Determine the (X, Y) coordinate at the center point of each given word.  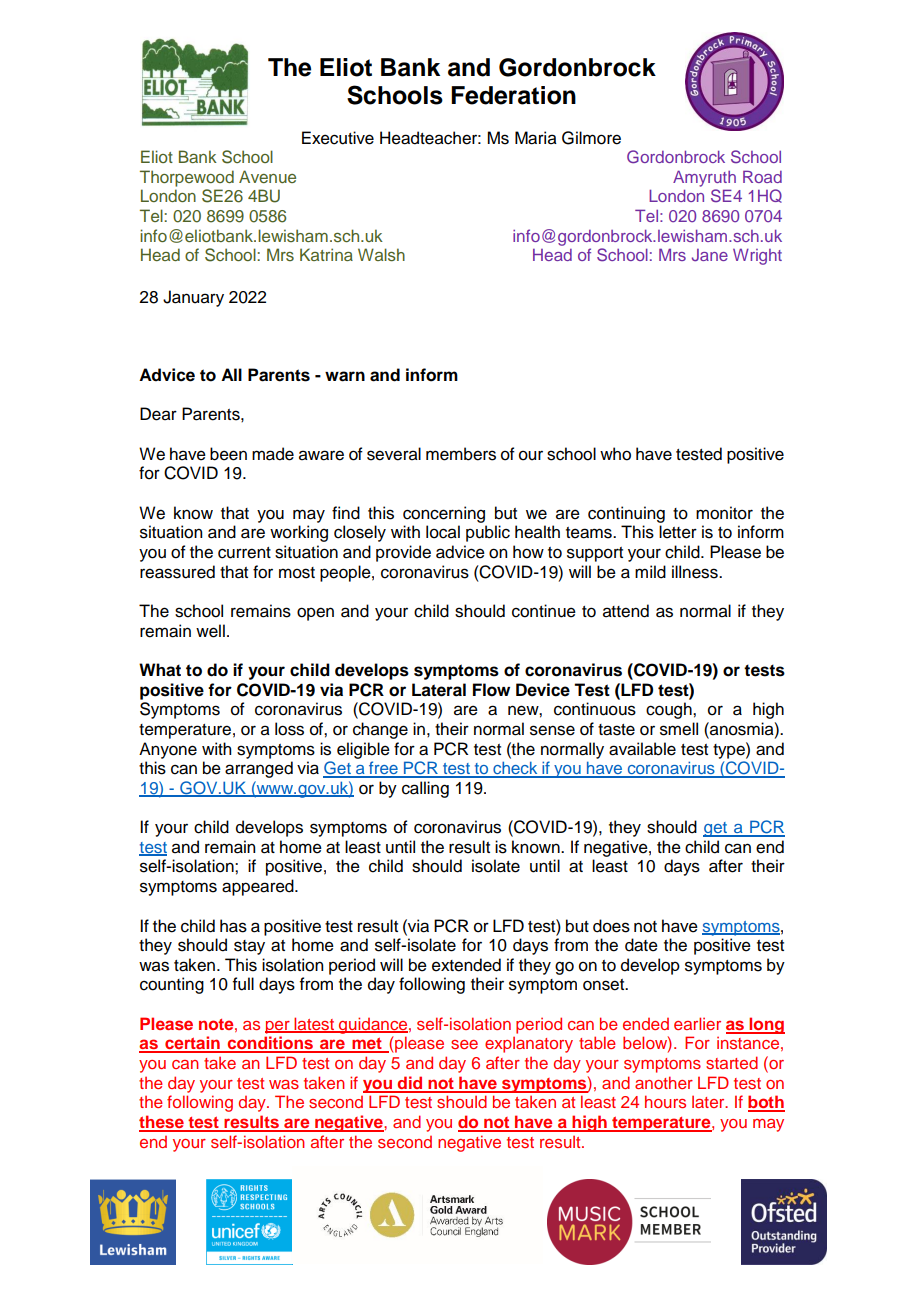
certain (192, 1044)
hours (665, 1101)
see (464, 1044)
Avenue (267, 176)
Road (762, 176)
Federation (513, 95)
